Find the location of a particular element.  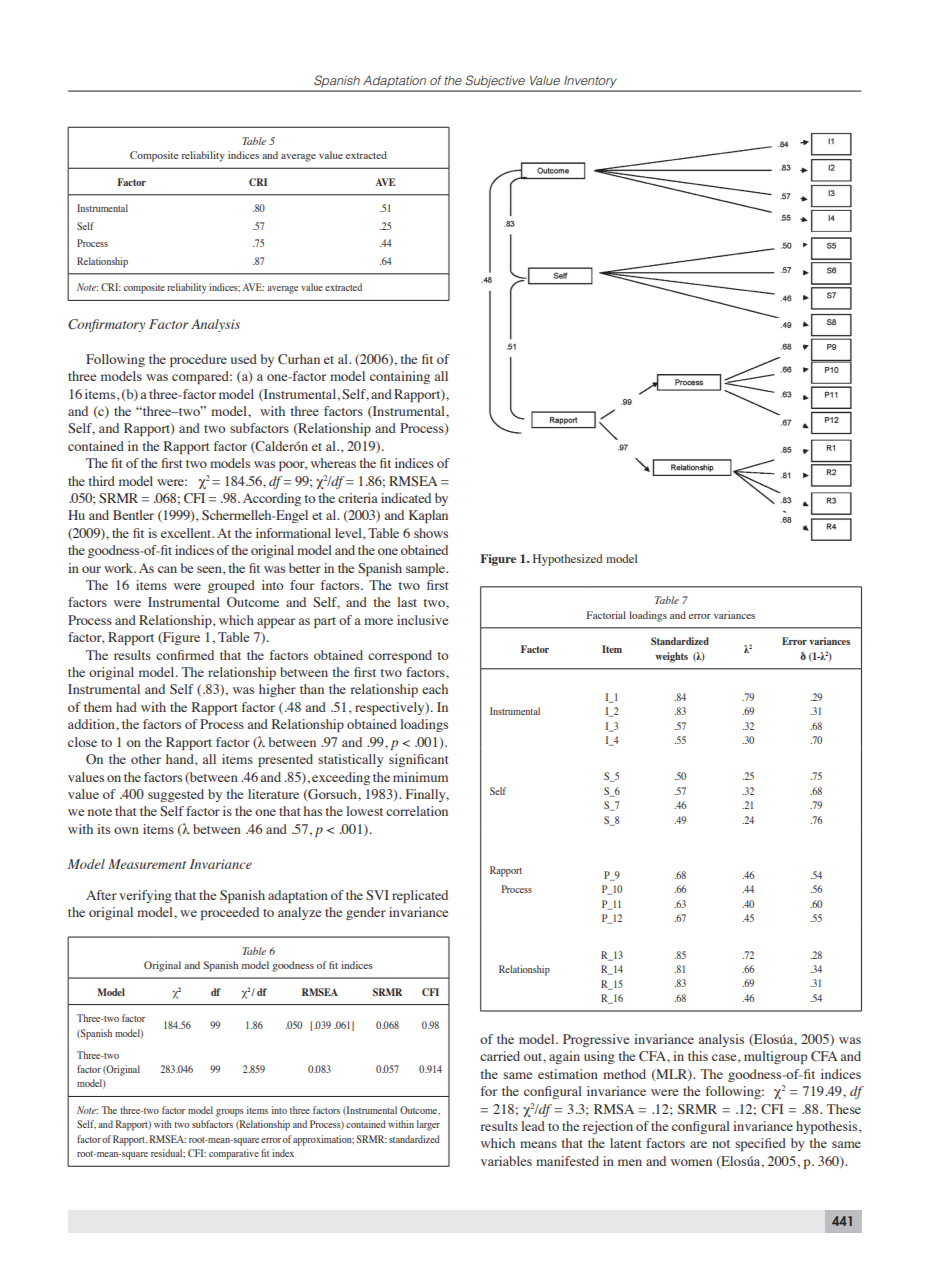

cant is located at coordinates (437, 760).
